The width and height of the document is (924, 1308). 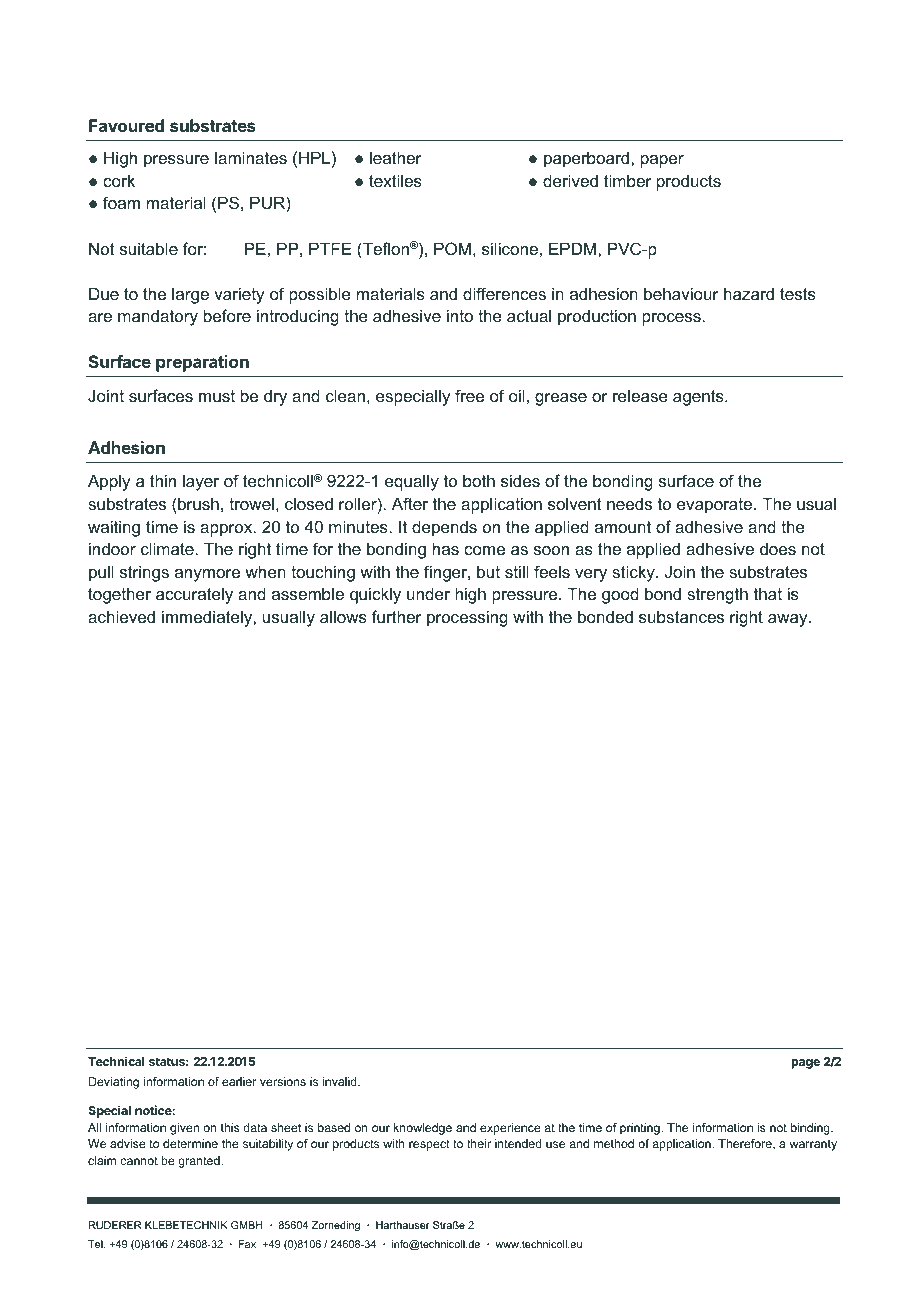 What do you see at coordinates (396, 157) in the document?
I see `leather` at bounding box center [396, 157].
